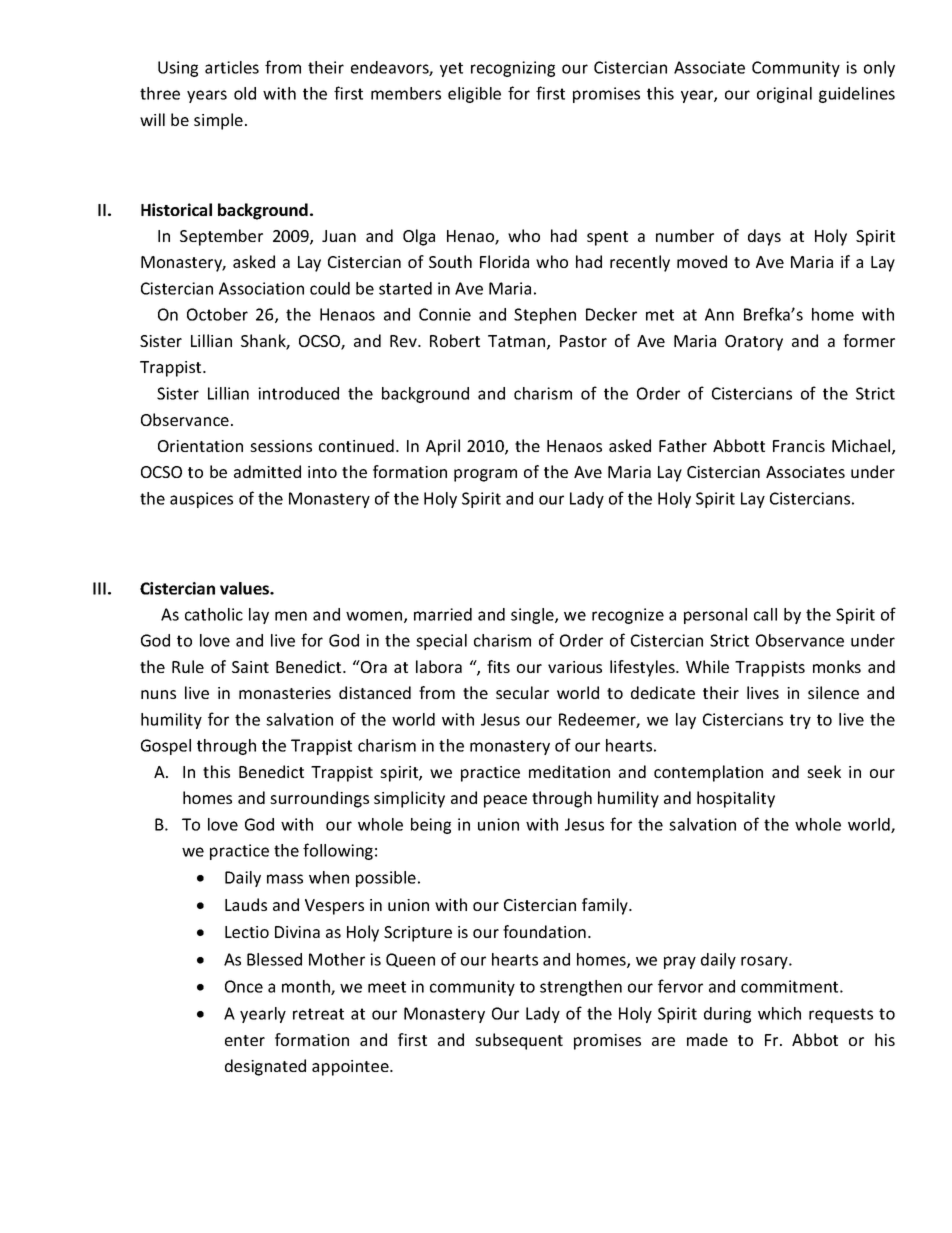 The image size is (952, 1233). I want to click on enter, so click(245, 1040).
